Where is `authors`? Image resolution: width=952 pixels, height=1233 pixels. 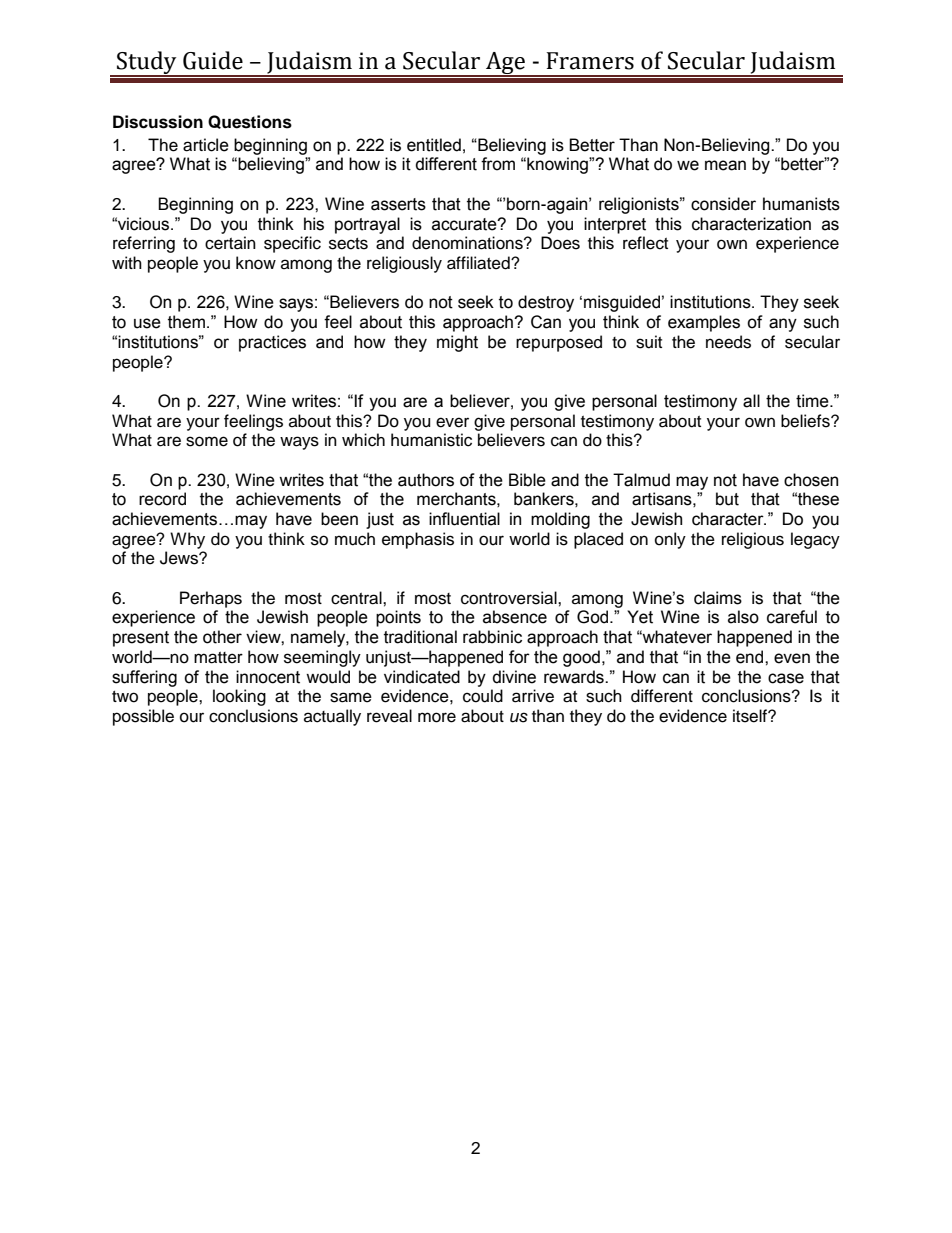 authors is located at coordinates (426, 480).
